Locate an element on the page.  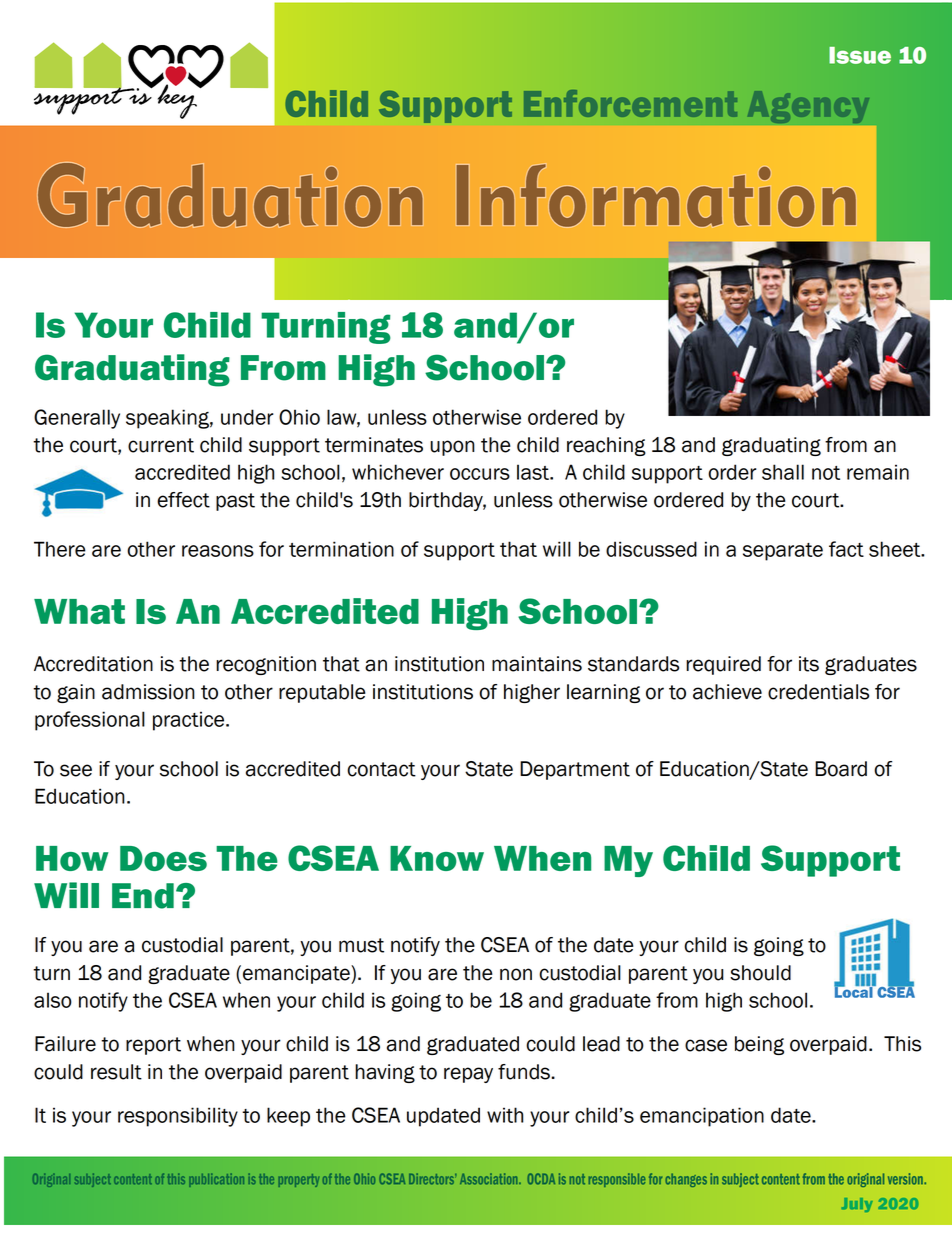
shall is located at coordinates (783, 472).
